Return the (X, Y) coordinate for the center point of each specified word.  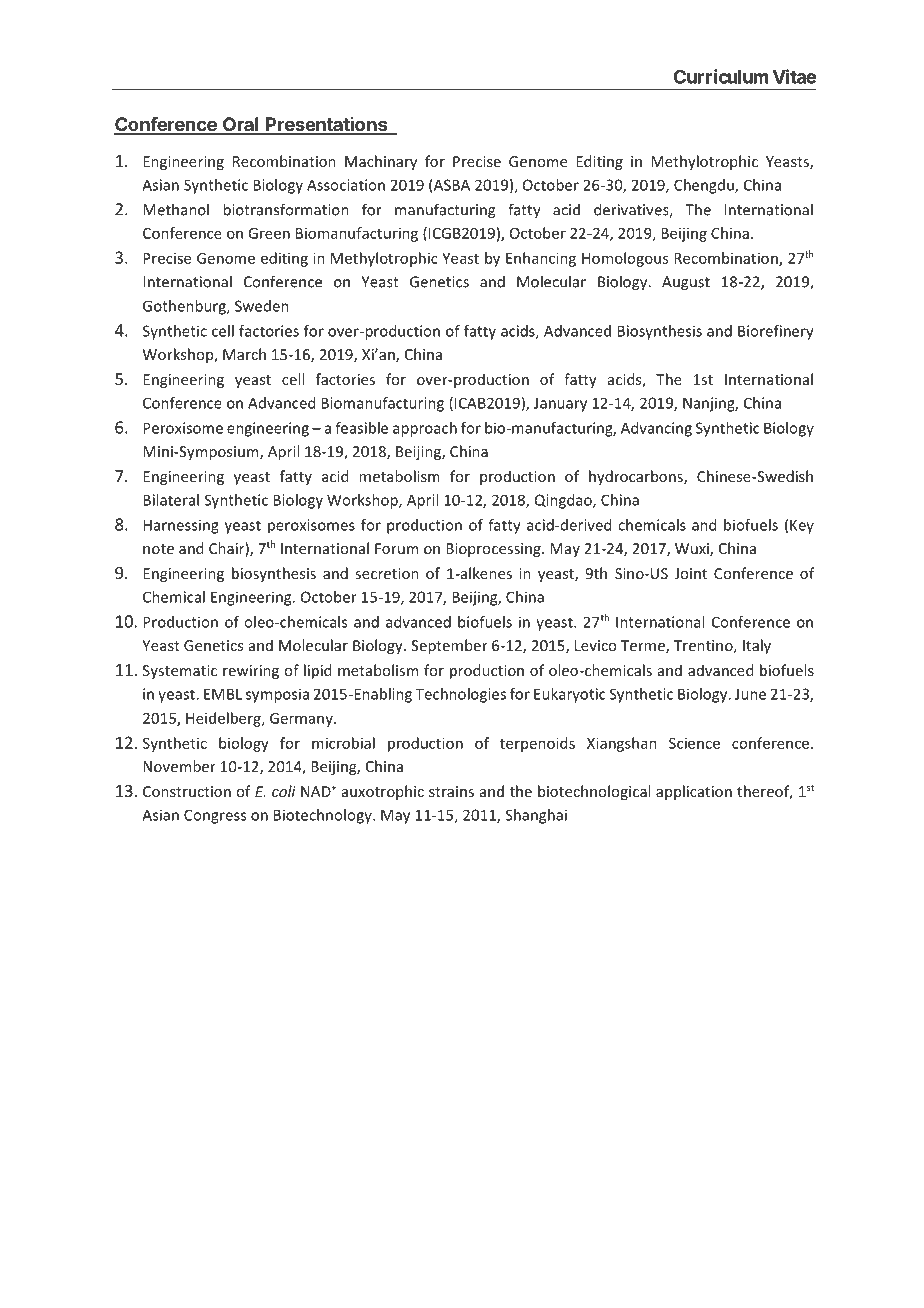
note (158, 549)
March (244, 354)
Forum (396, 548)
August (686, 283)
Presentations (327, 125)
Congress (215, 816)
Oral (241, 125)
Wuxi (693, 550)
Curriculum (721, 76)
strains (451, 791)
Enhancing (541, 259)
